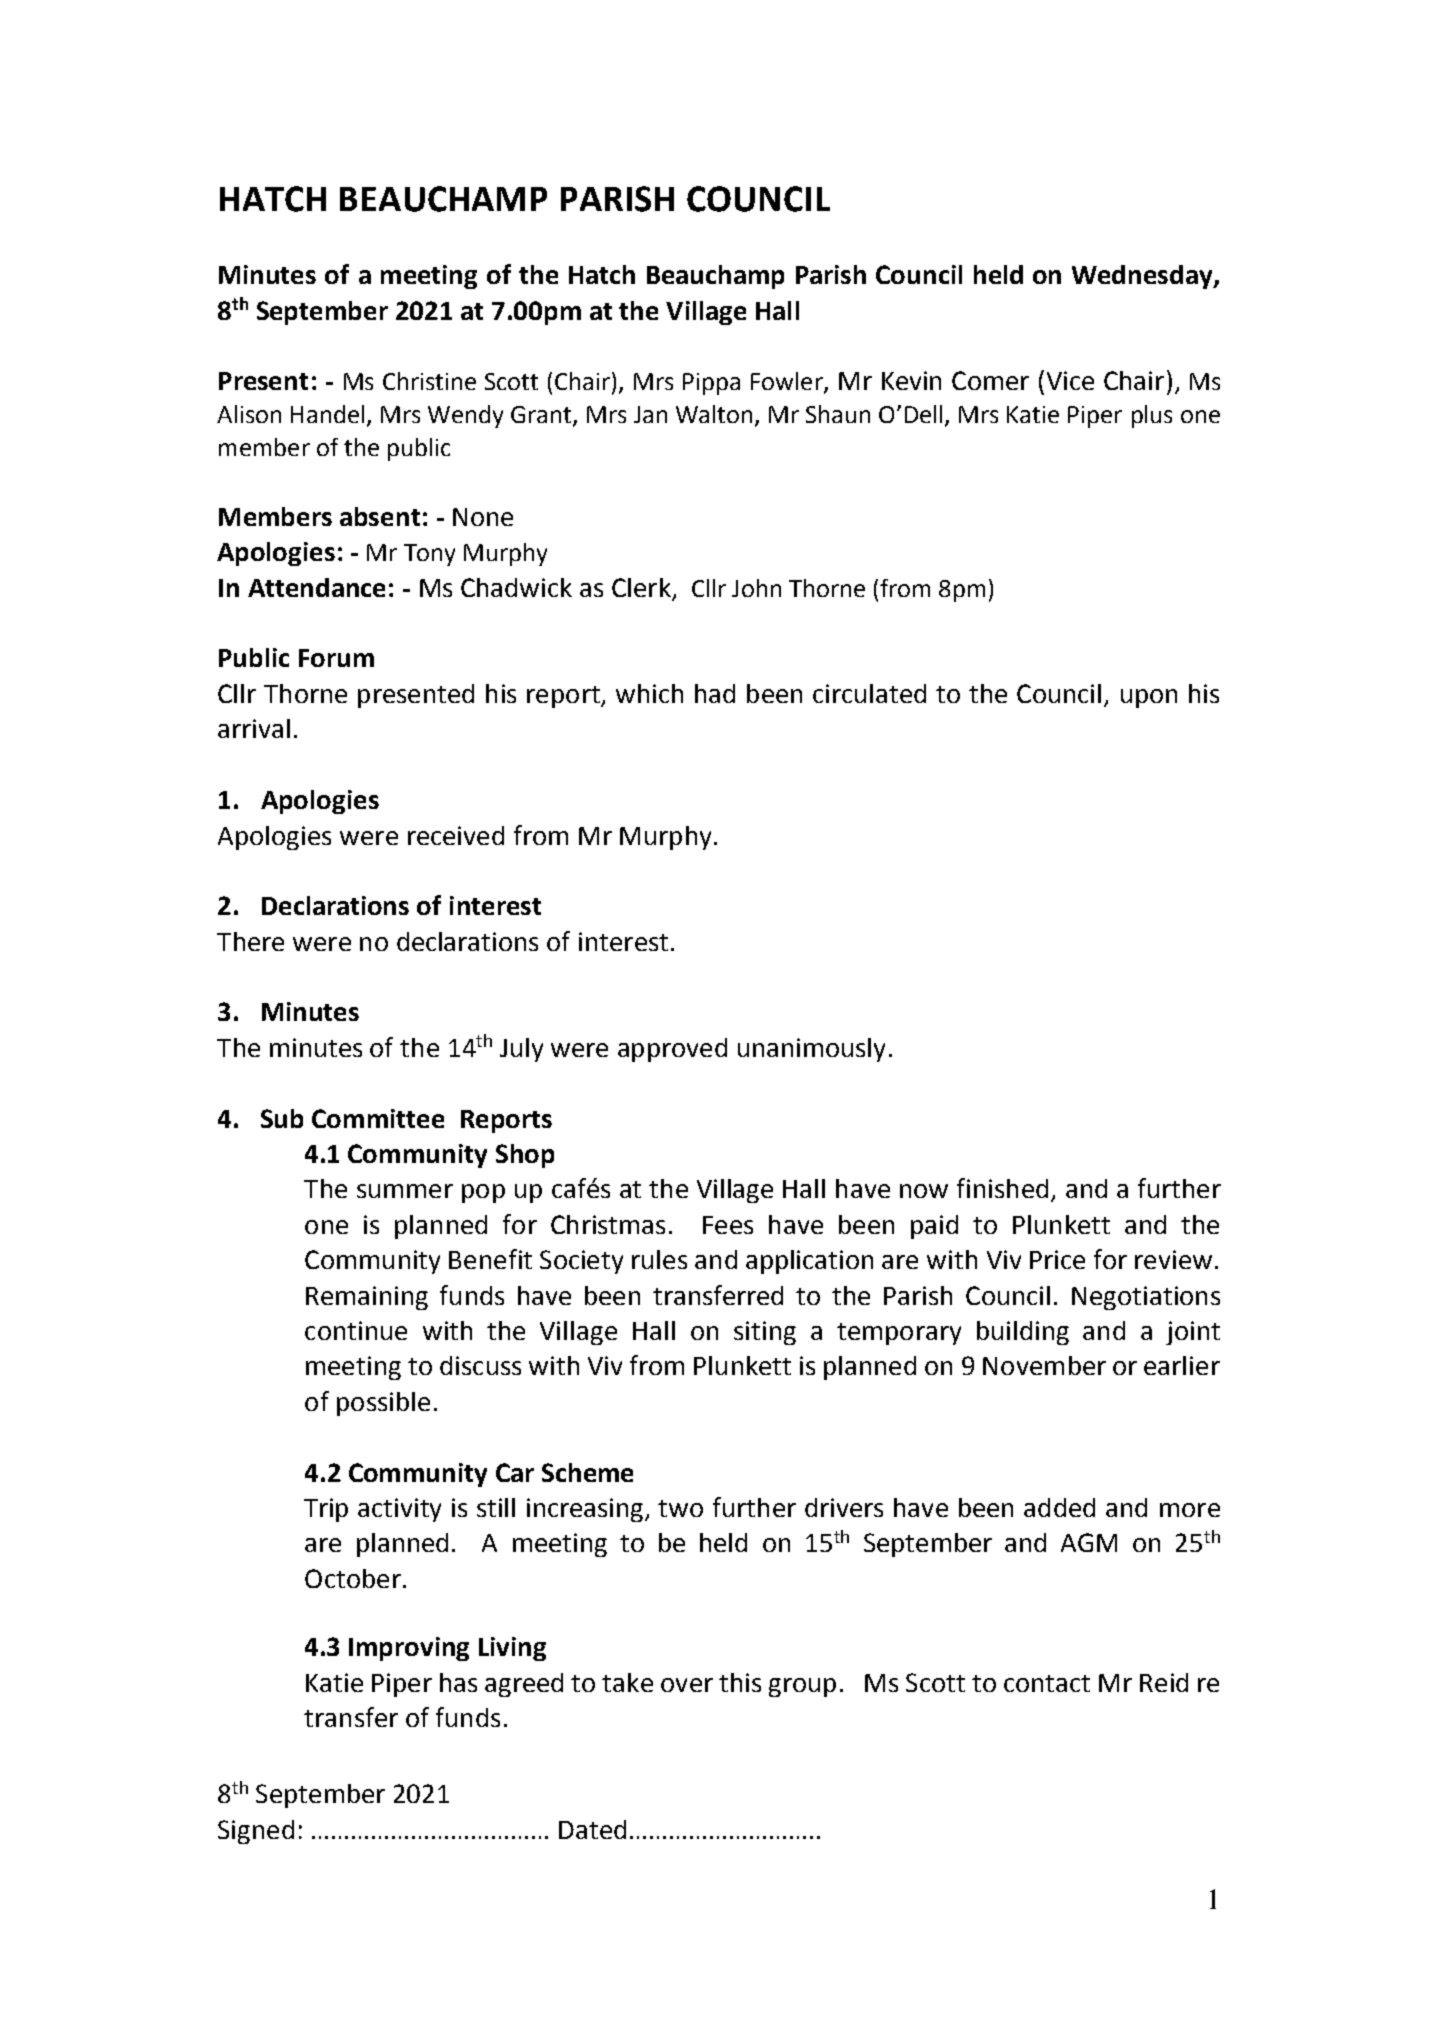  What do you see at coordinates (256, 1832) in the screenshot?
I see `Signed` at bounding box center [256, 1832].
